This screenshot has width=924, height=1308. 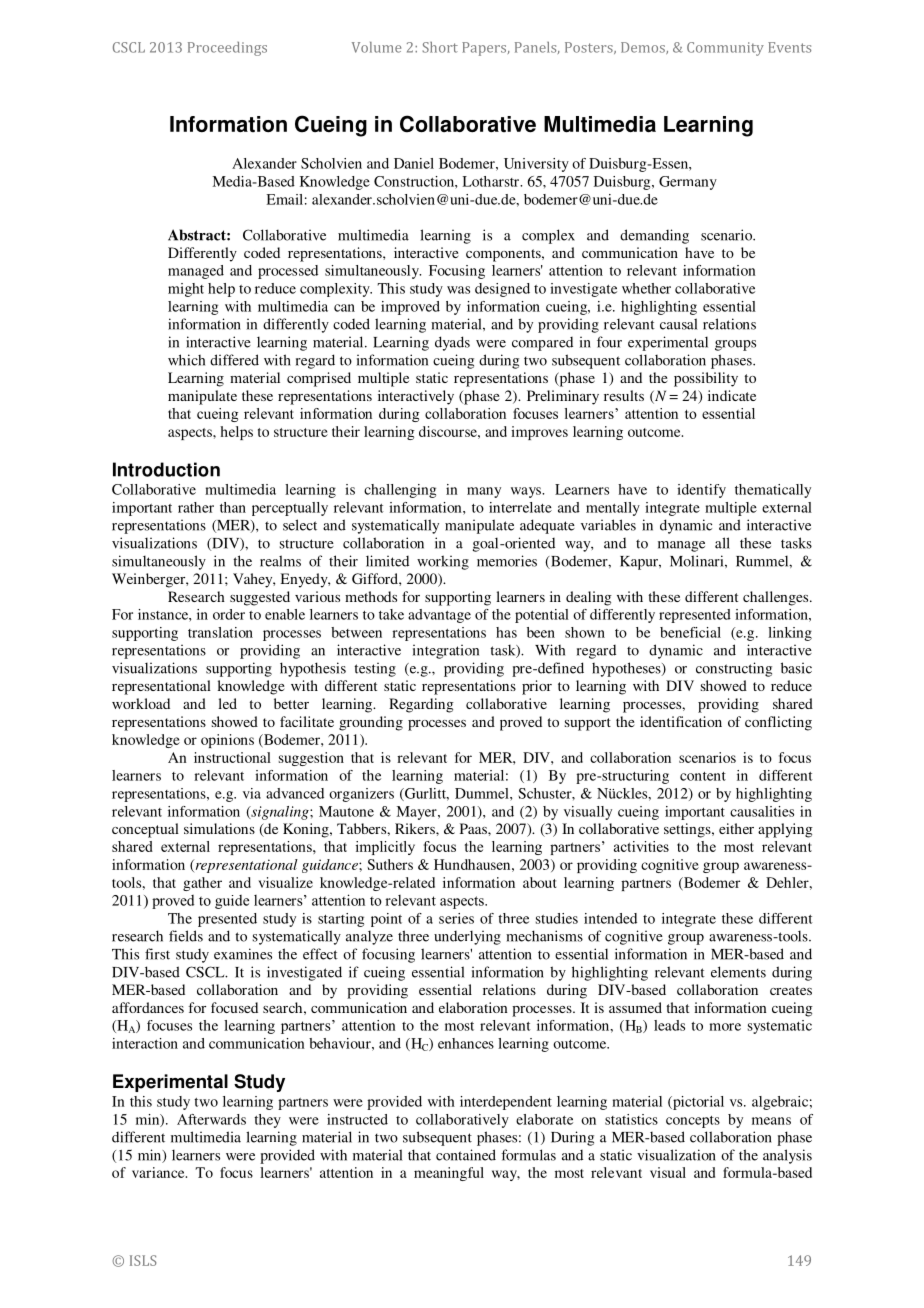 I want to click on order, so click(x=229, y=614).
